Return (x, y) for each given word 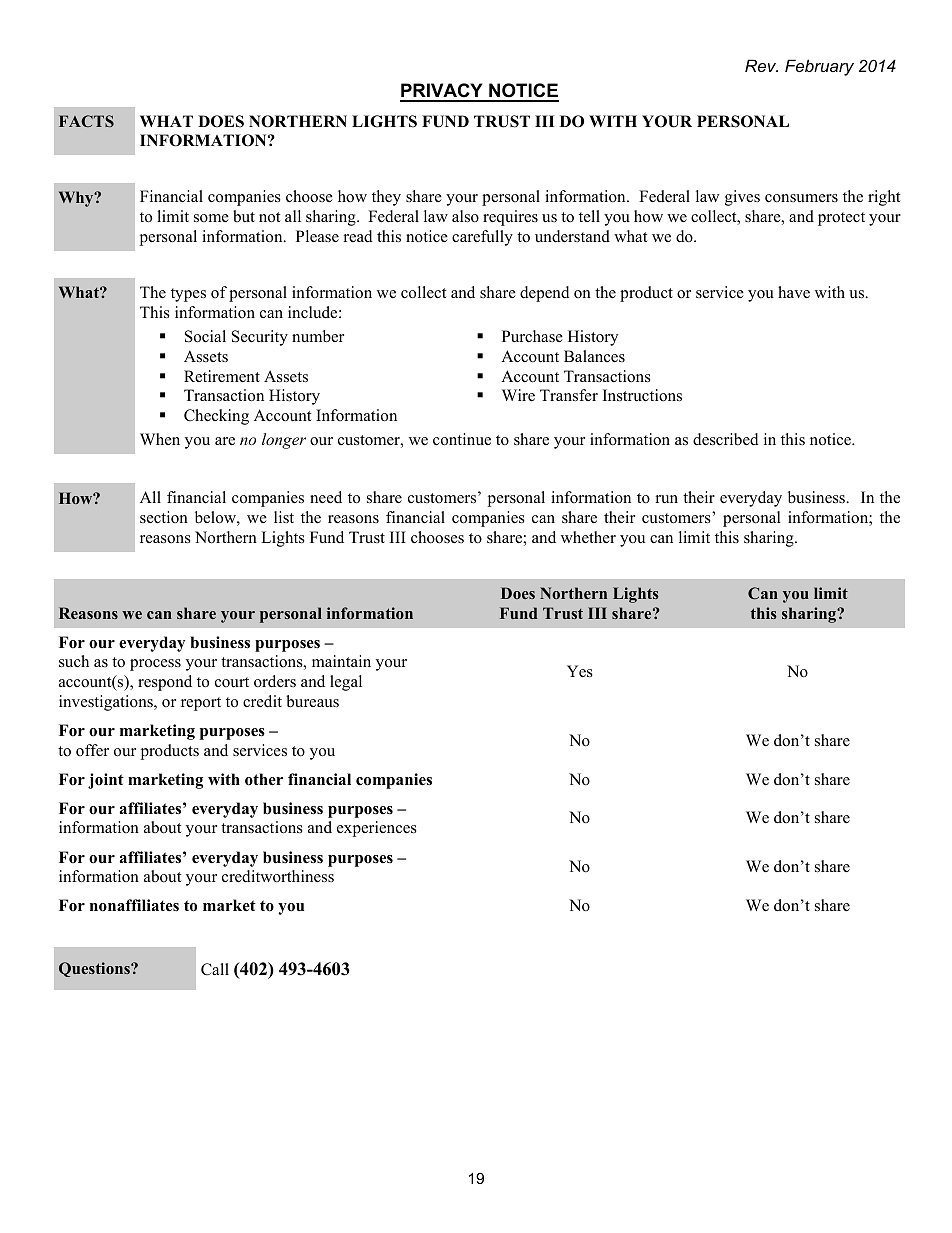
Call (215, 969)
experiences (377, 829)
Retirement (222, 376)
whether (588, 537)
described (726, 439)
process (155, 665)
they (386, 198)
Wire (518, 395)
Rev (761, 65)
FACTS (86, 121)
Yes (580, 671)
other (264, 779)
